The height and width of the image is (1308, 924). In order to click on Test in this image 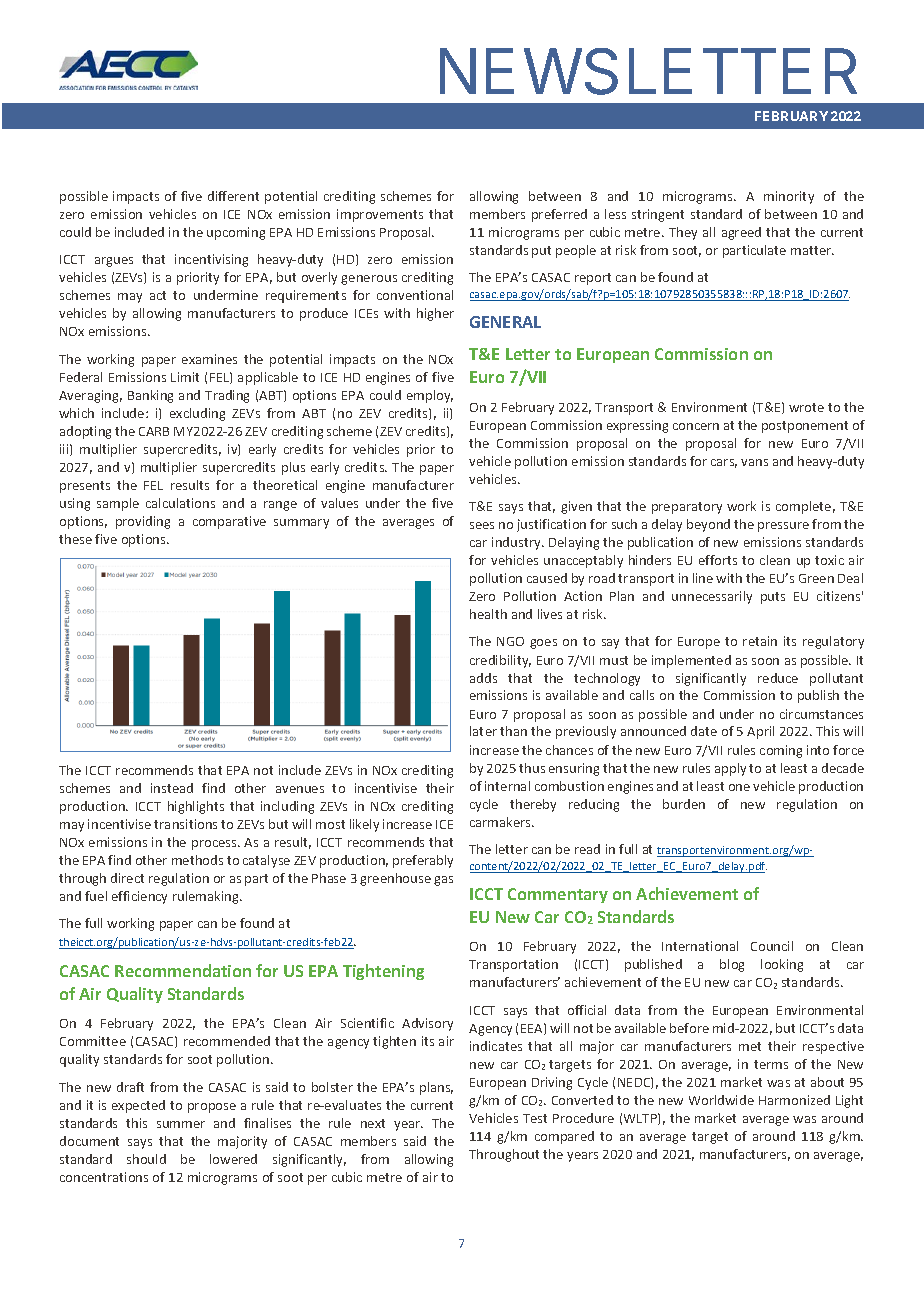, I will do `click(535, 1118)`.
